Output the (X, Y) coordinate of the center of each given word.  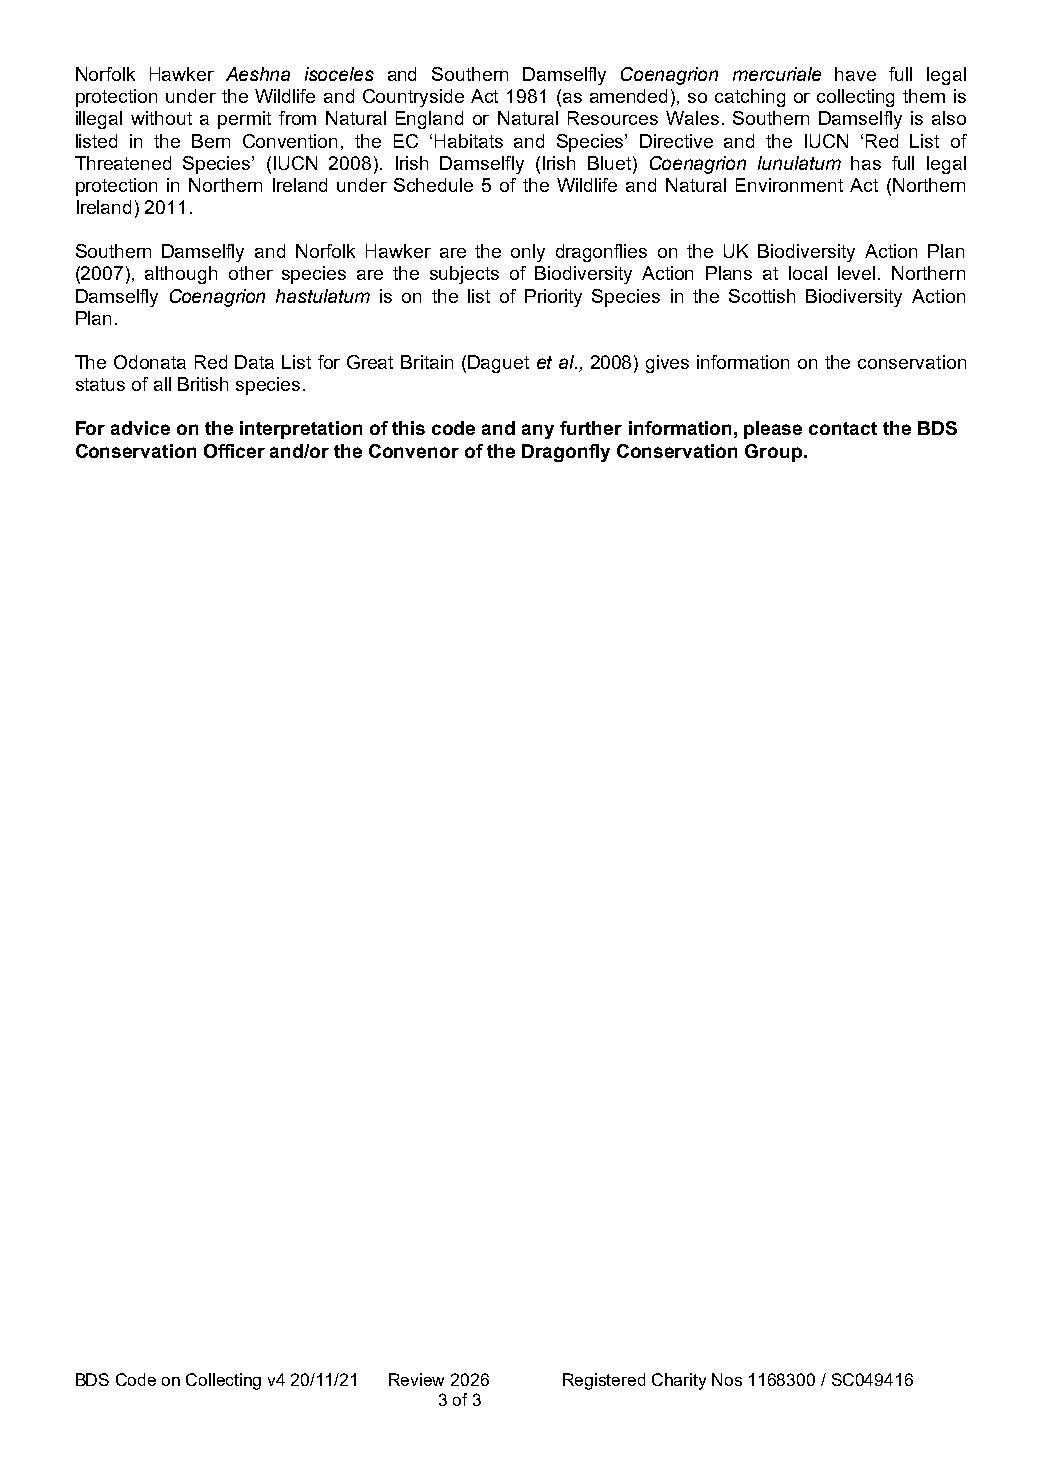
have (855, 74)
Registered (604, 1381)
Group (775, 453)
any (538, 431)
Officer (234, 451)
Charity (679, 1381)
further (591, 428)
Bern (211, 141)
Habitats (469, 141)
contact (843, 428)
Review (416, 1379)
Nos (727, 1379)
